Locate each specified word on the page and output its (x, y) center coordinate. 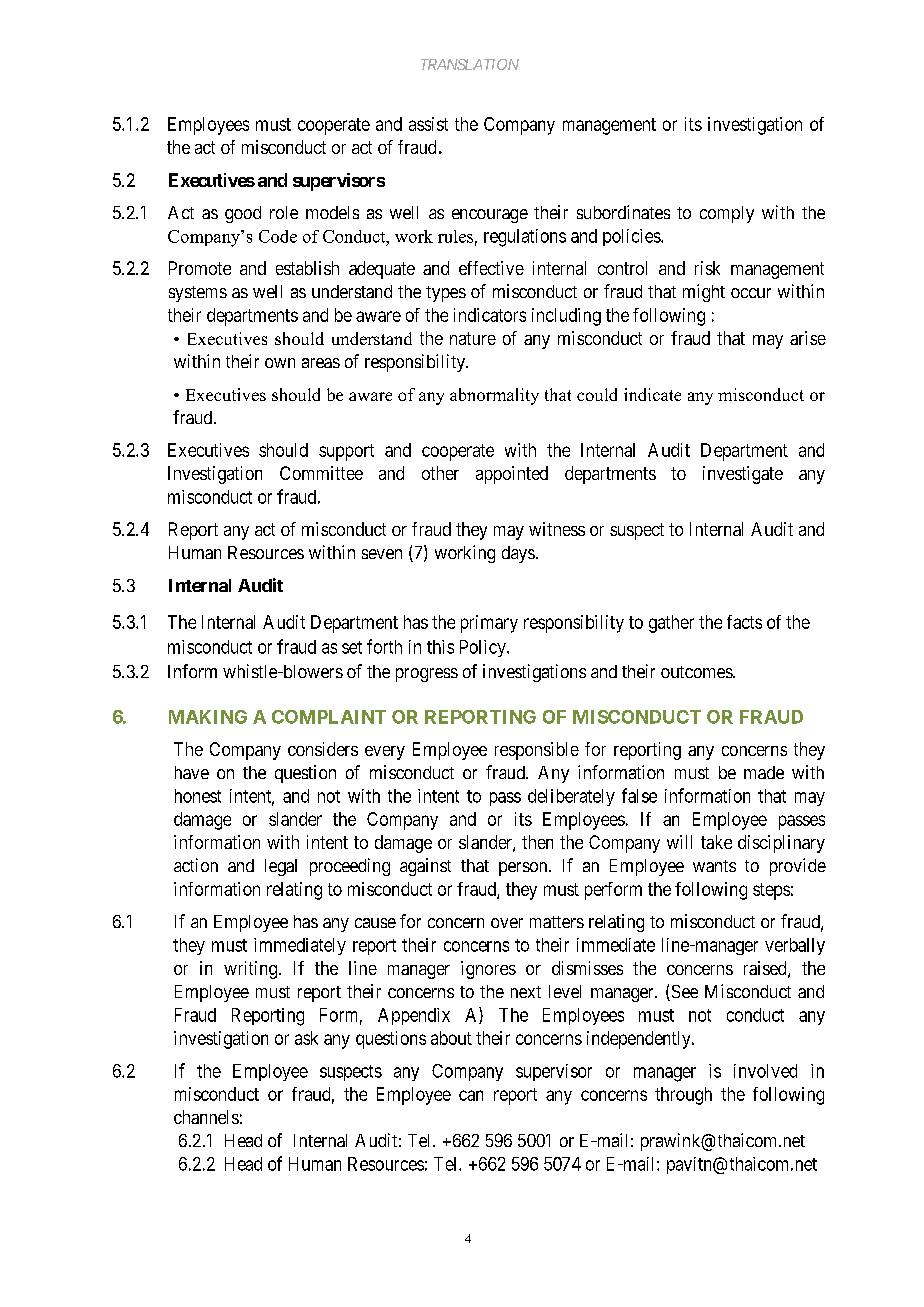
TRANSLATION (470, 64)
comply (727, 214)
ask (306, 1038)
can (471, 1095)
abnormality (494, 396)
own (280, 363)
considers (323, 749)
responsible (537, 751)
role (284, 212)
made (764, 772)
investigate (743, 475)
